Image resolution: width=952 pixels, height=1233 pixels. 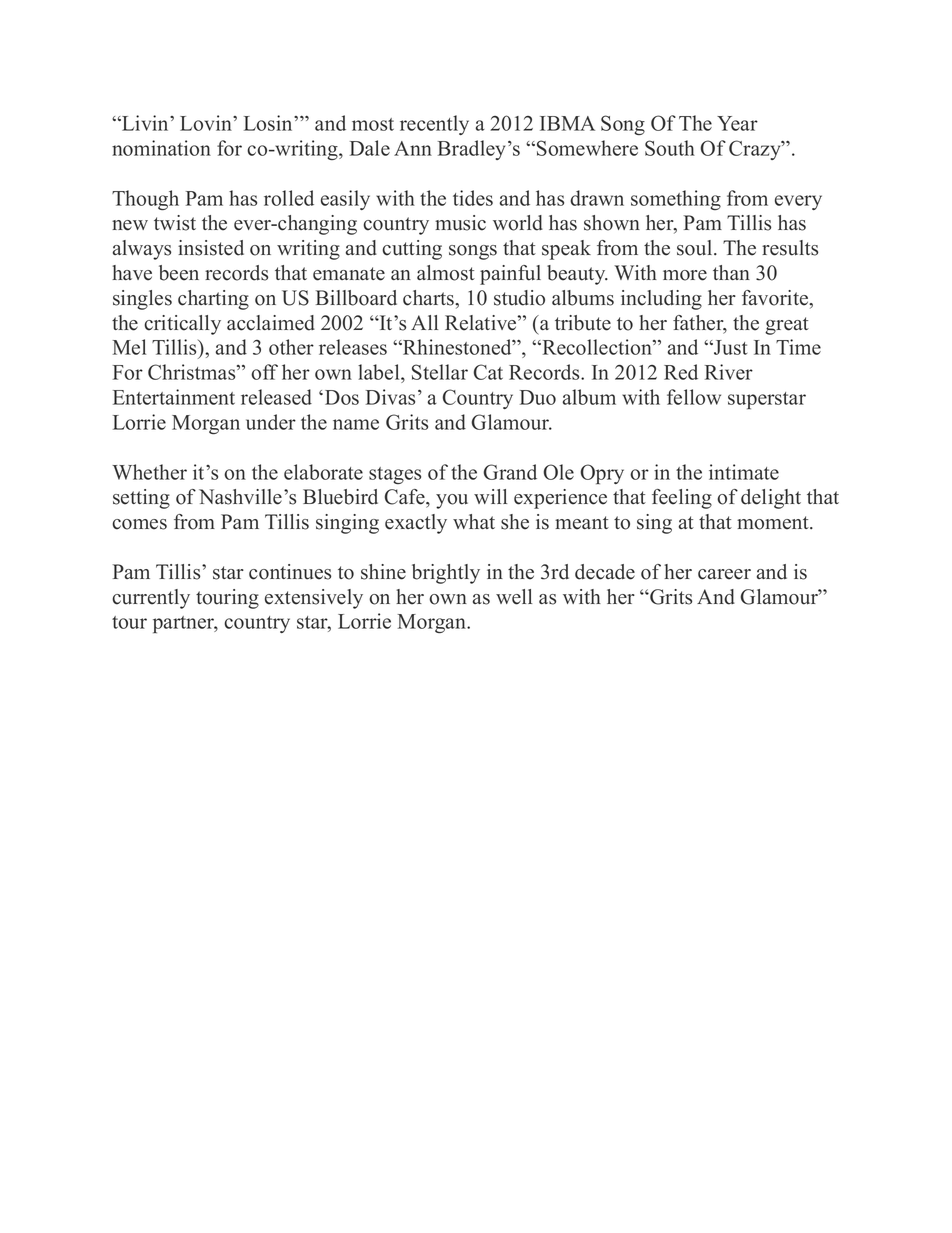 I want to click on Divas, so click(x=390, y=397).
